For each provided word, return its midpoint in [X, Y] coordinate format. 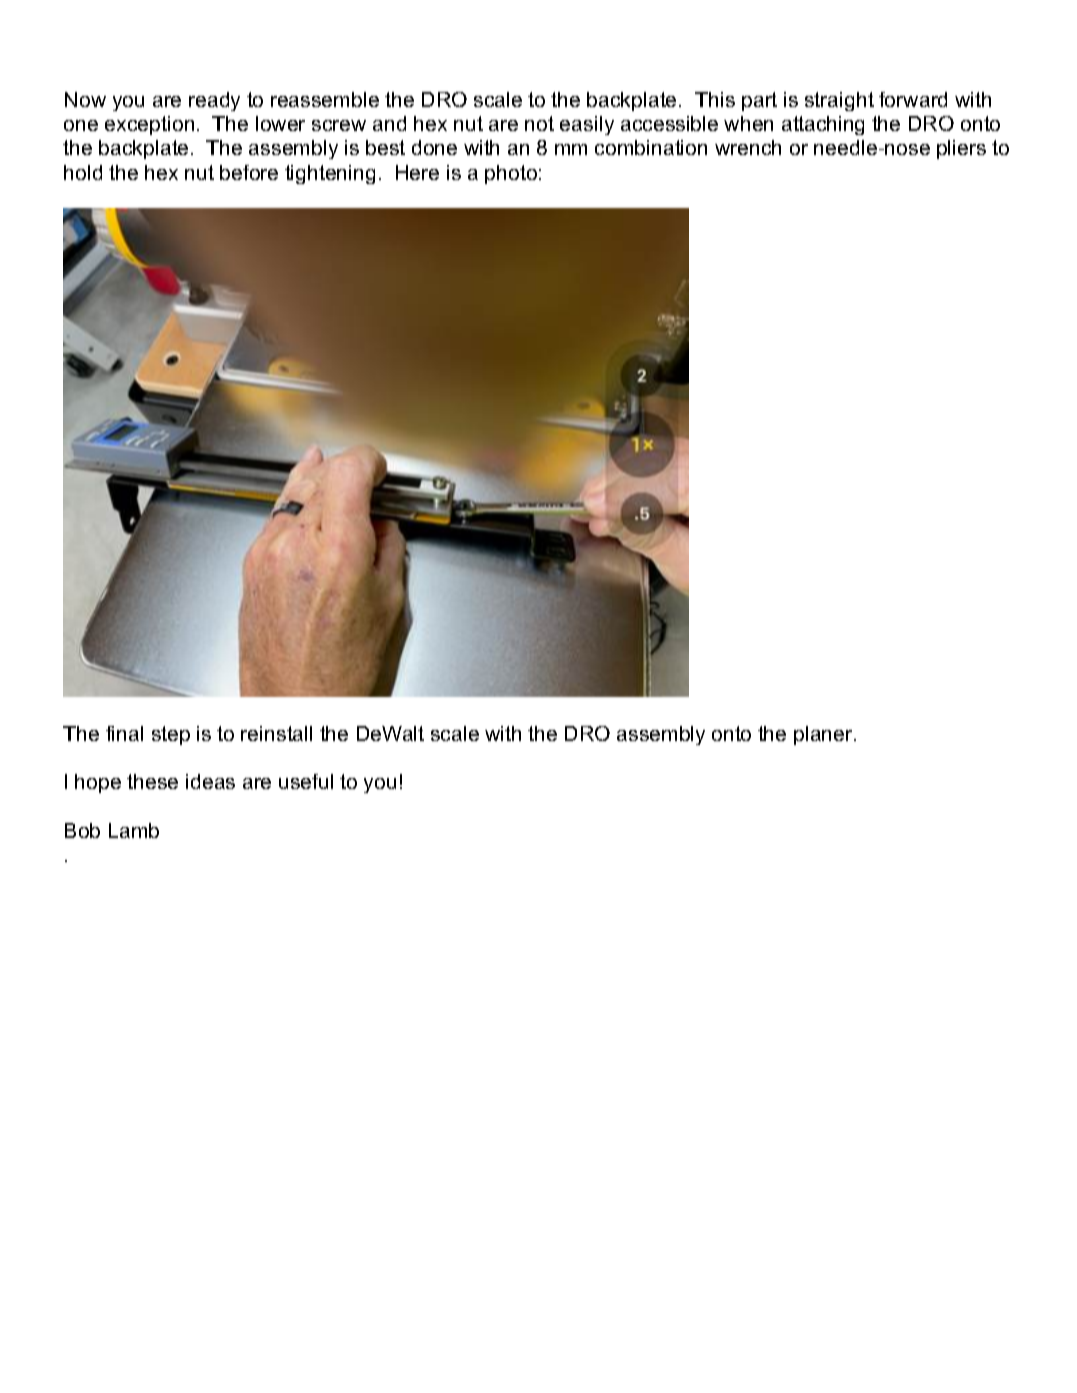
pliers [961, 149]
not [539, 123]
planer [825, 735]
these [152, 781]
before [249, 172]
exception [149, 125]
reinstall [276, 733]
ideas [210, 781]
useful [306, 781]
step [171, 735]
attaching [823, 125]
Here [417, 172]
